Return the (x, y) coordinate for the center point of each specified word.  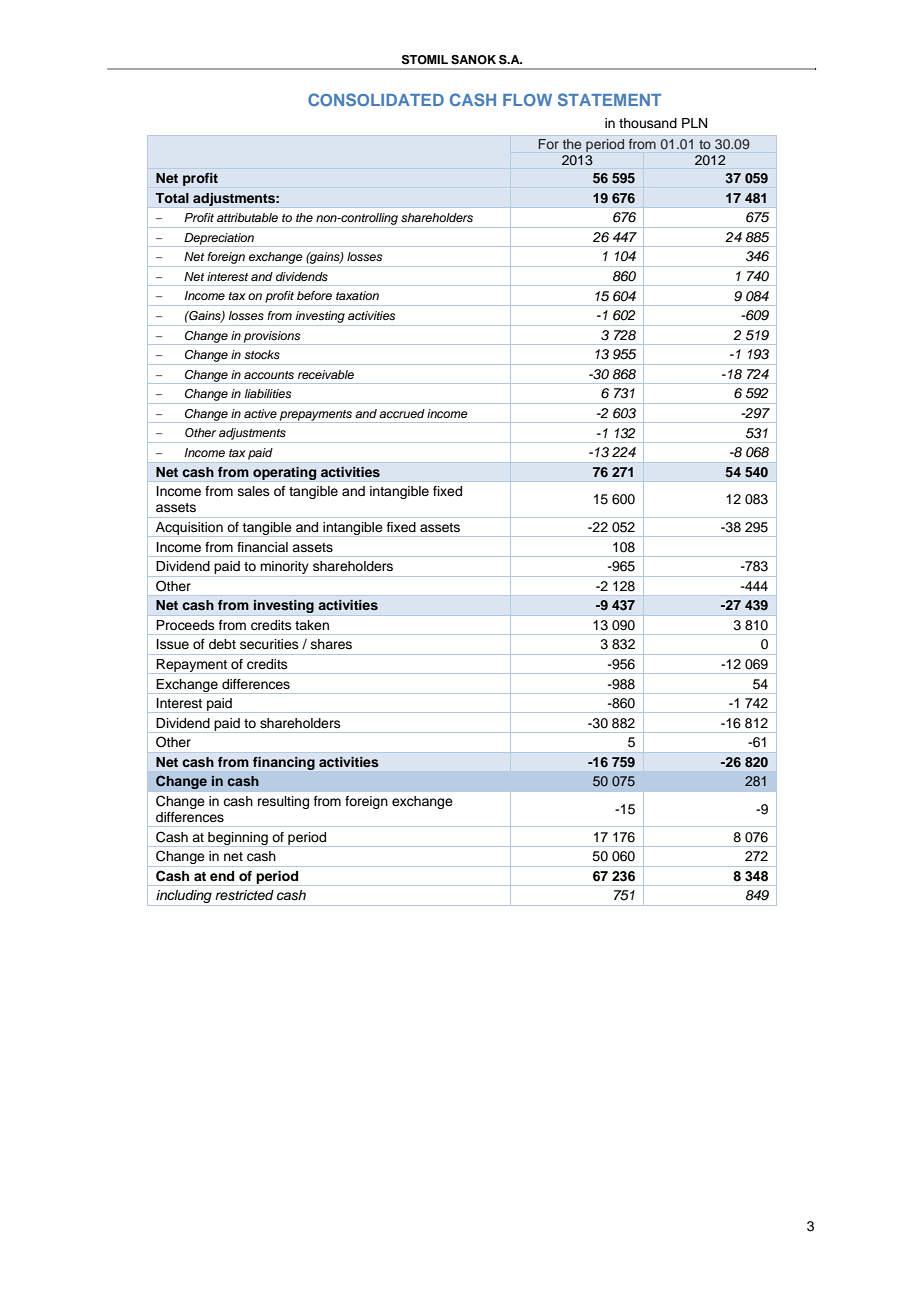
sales (254, 491)
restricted (244, 895)
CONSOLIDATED (376, 99)
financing (284, 763)
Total (172, 198)
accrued (402, 413)
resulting (283, 802)
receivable (326, 374)
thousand (648, 123)
